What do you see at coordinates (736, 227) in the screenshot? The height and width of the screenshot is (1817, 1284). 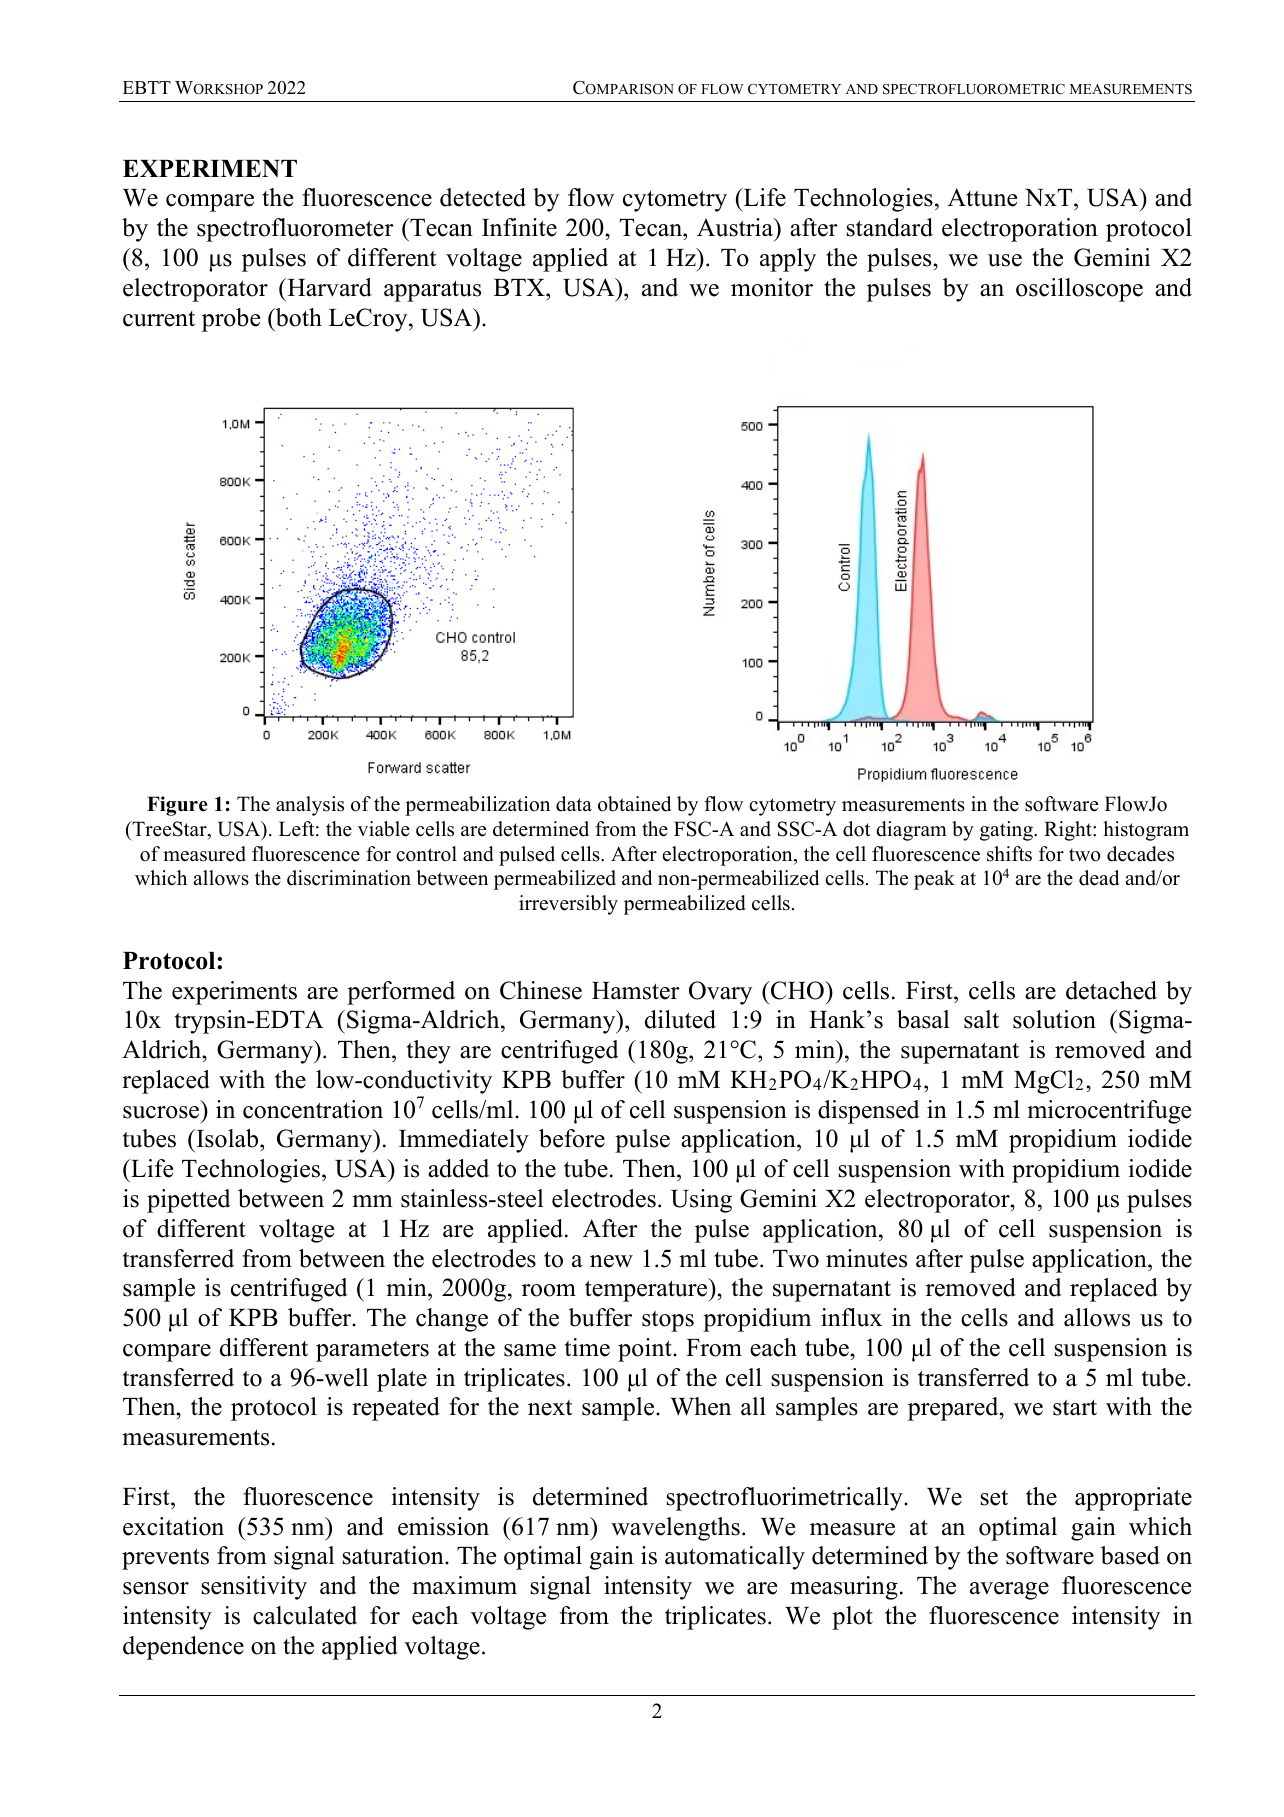 I see `Austria` at bounding box center [736, 227].
